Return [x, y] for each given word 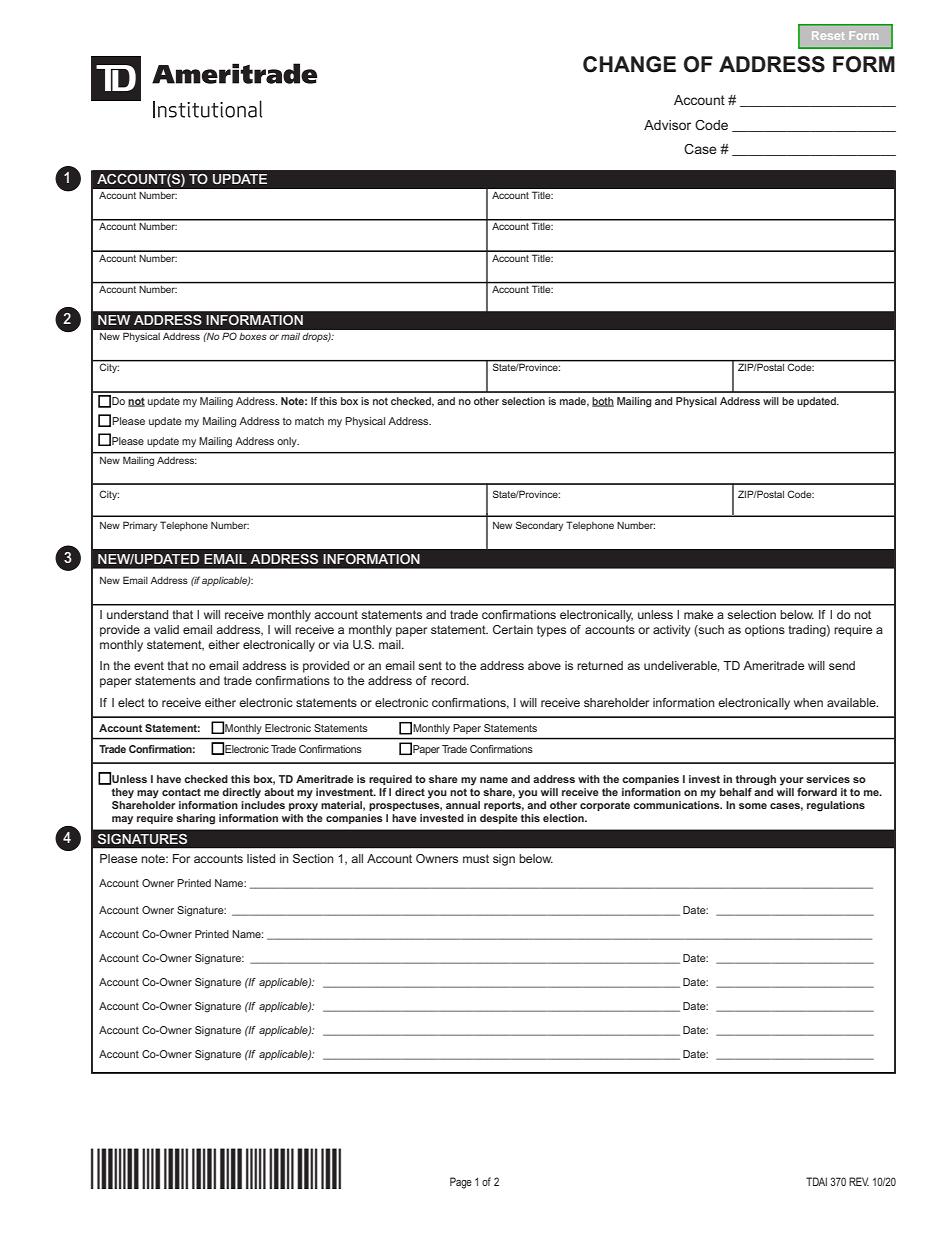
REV [859, 1181]
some [753, 806]
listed [261, 858]
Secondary [539, 526]
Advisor [667, 125]
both [603, 402]
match [309, 421]
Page [461, 1183]
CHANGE [629, 64]
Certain [513, 629]
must [476, 858]
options [765, 631]
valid [166, 629]
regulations [836, 806]
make [698, 614]
